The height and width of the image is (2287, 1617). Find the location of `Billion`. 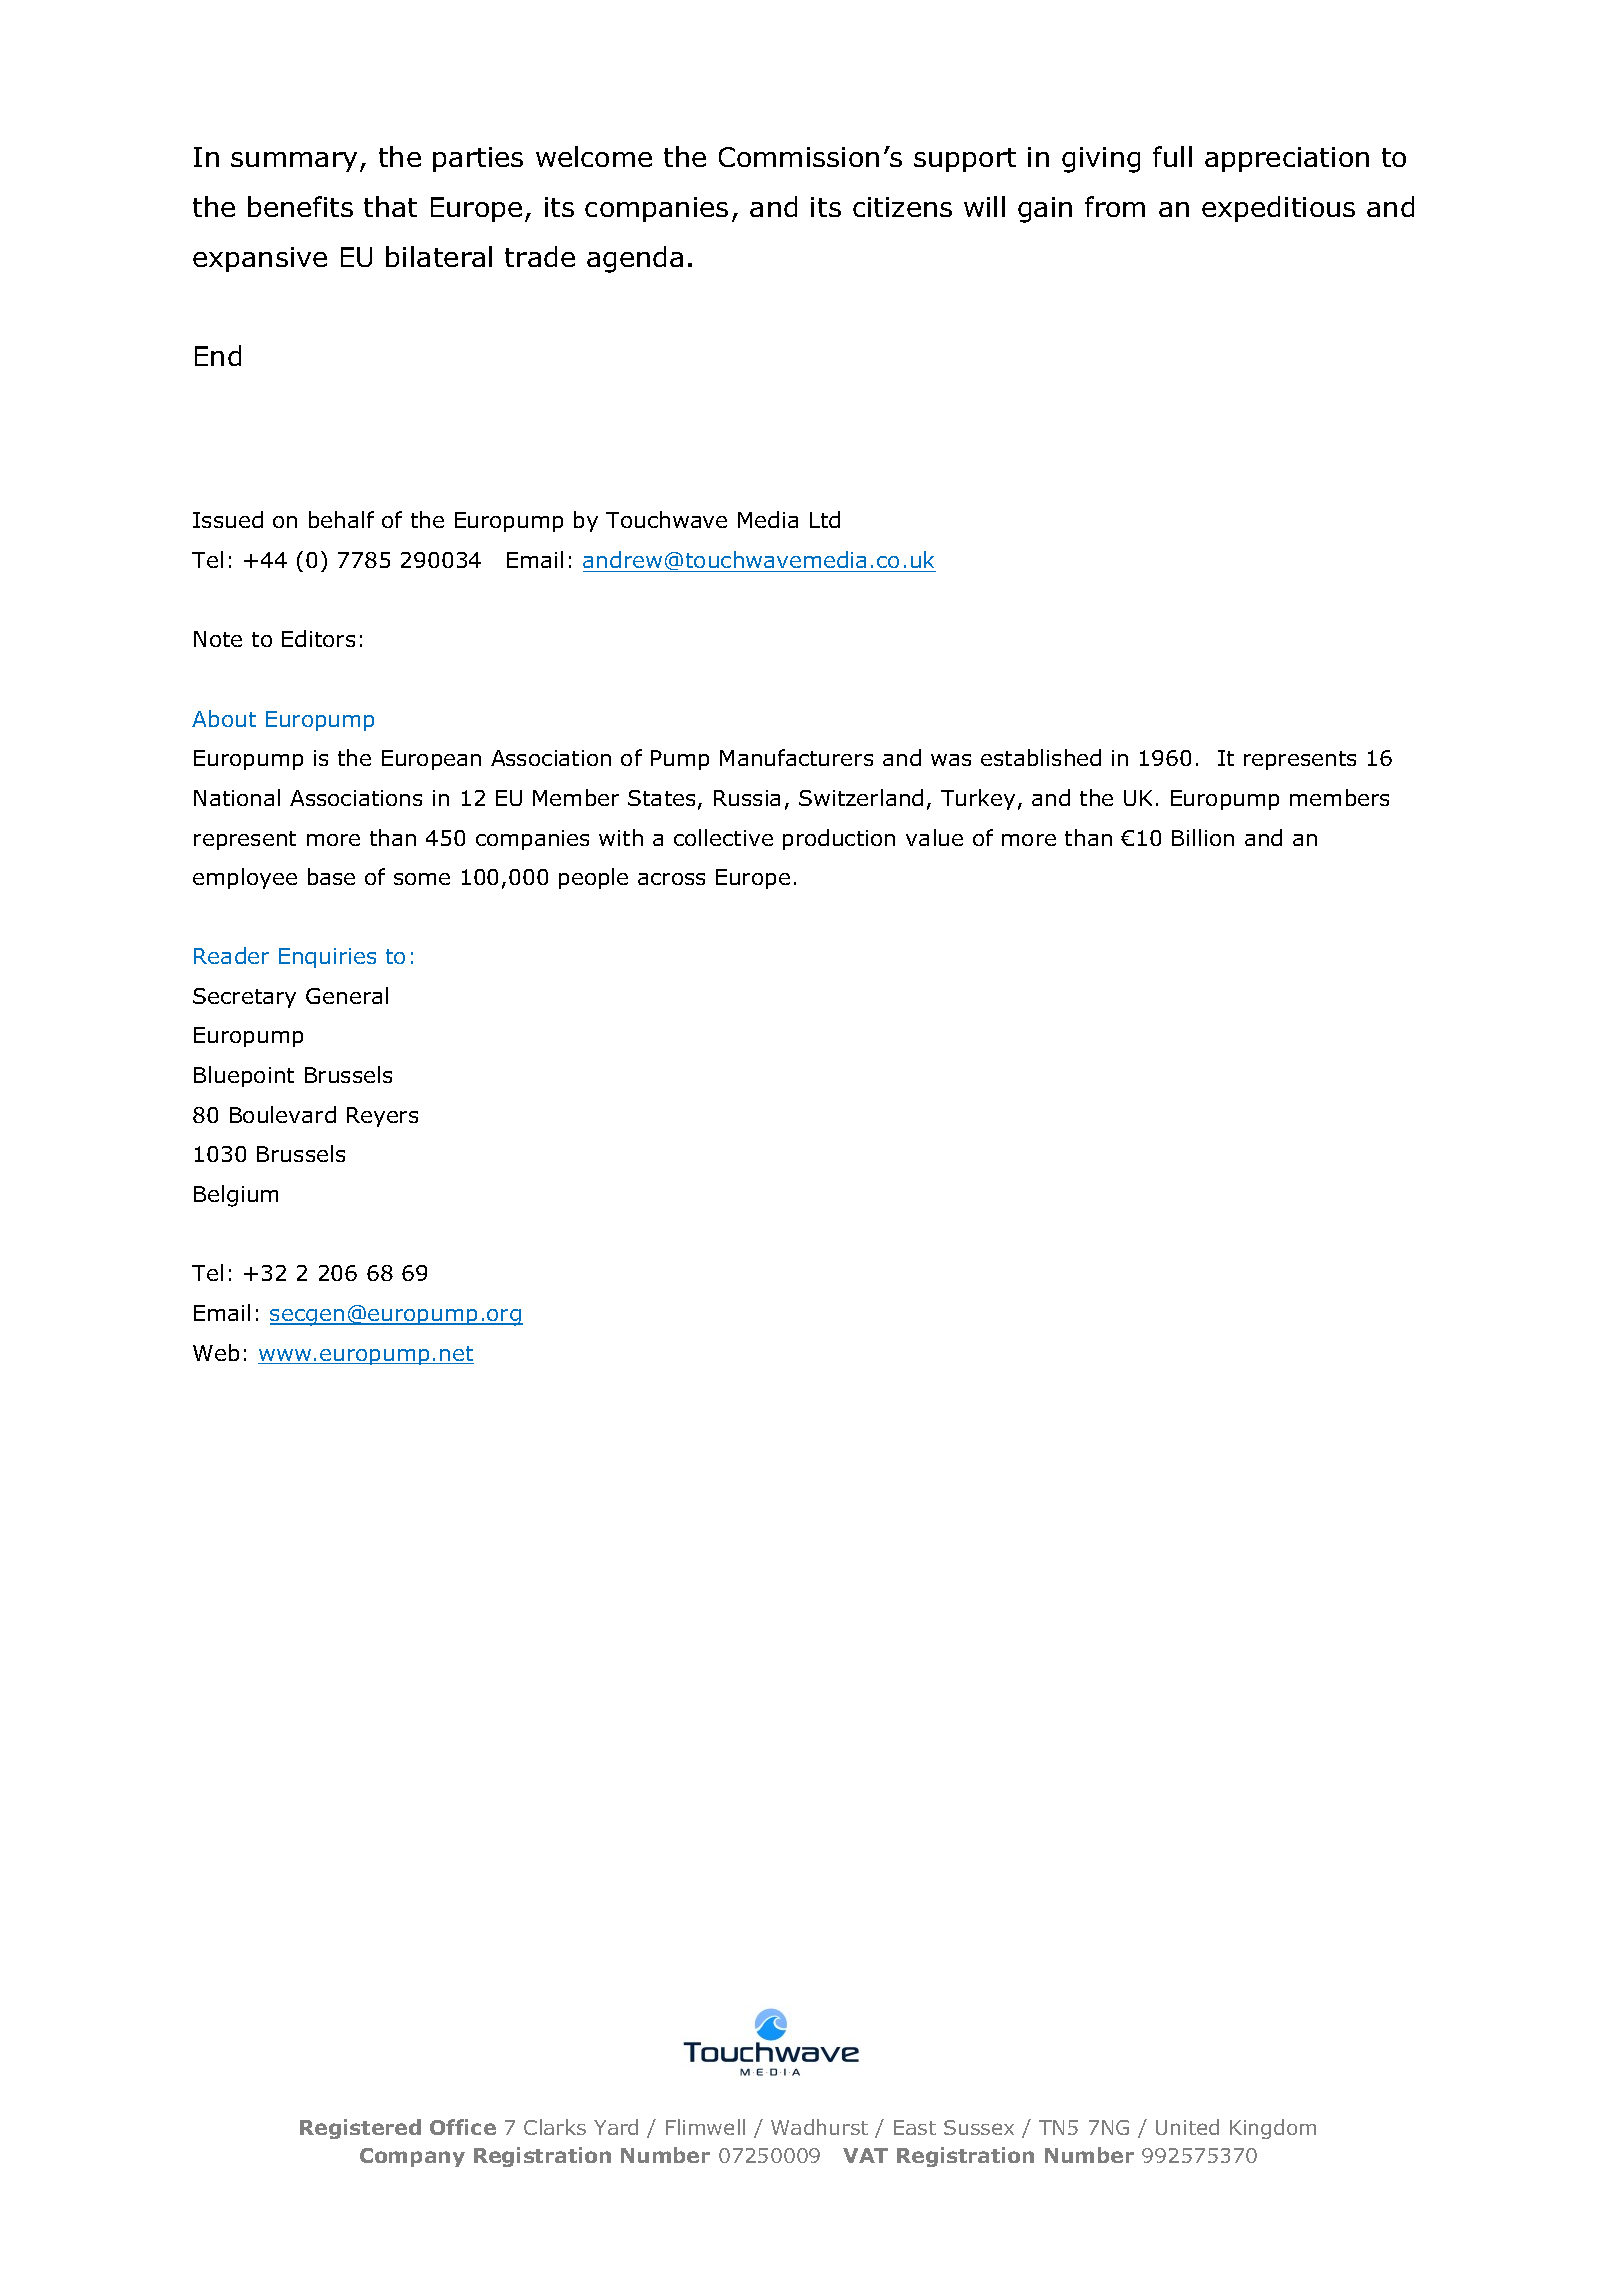

Billion is located at coordinates (1203, 837).
